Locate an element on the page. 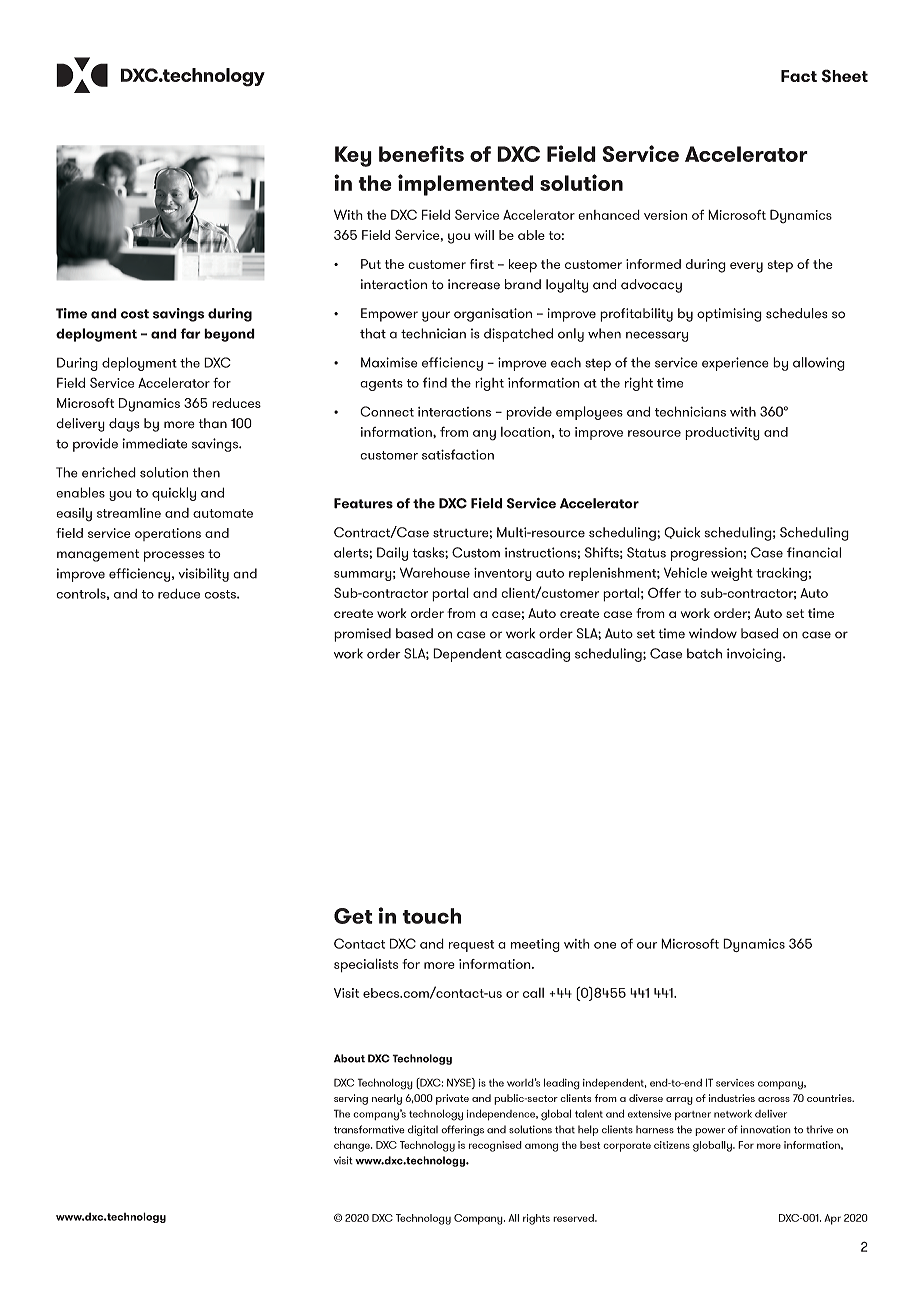 Image resolution: width=924 pixels, height=1308 pixels. invoicing is located at coordinates (755, 655).
